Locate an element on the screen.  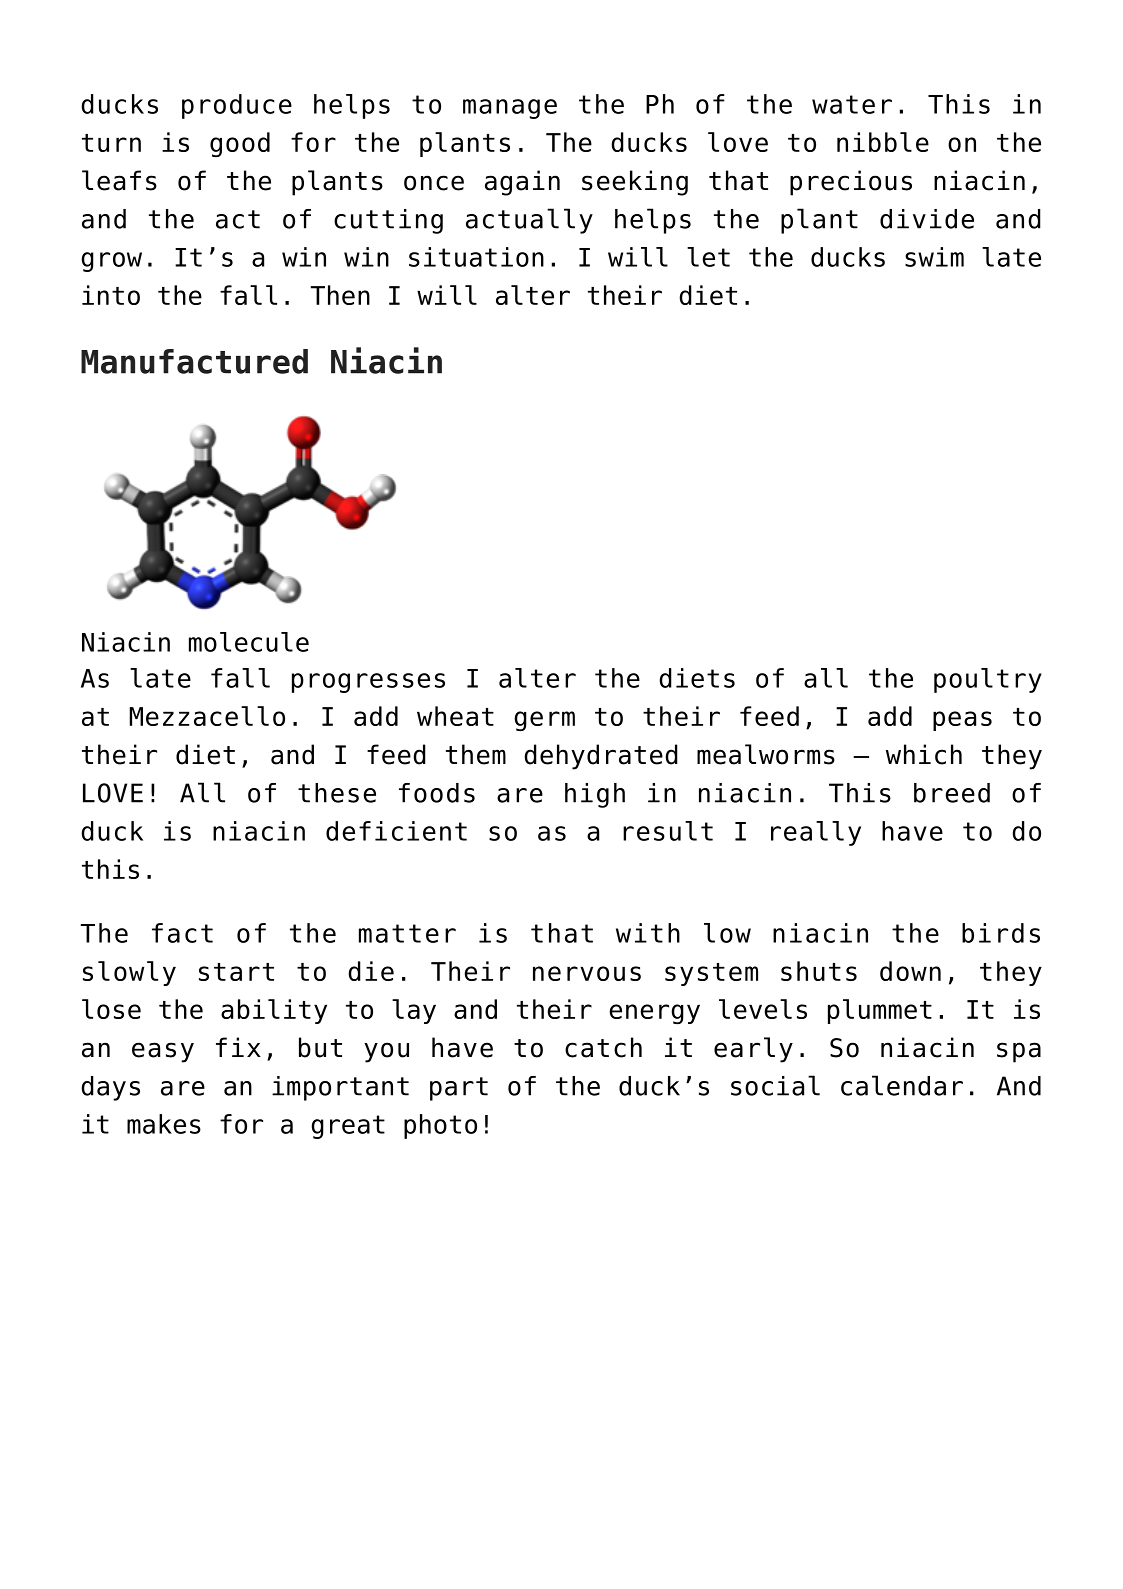
good is located at coordinates (240, 144).
